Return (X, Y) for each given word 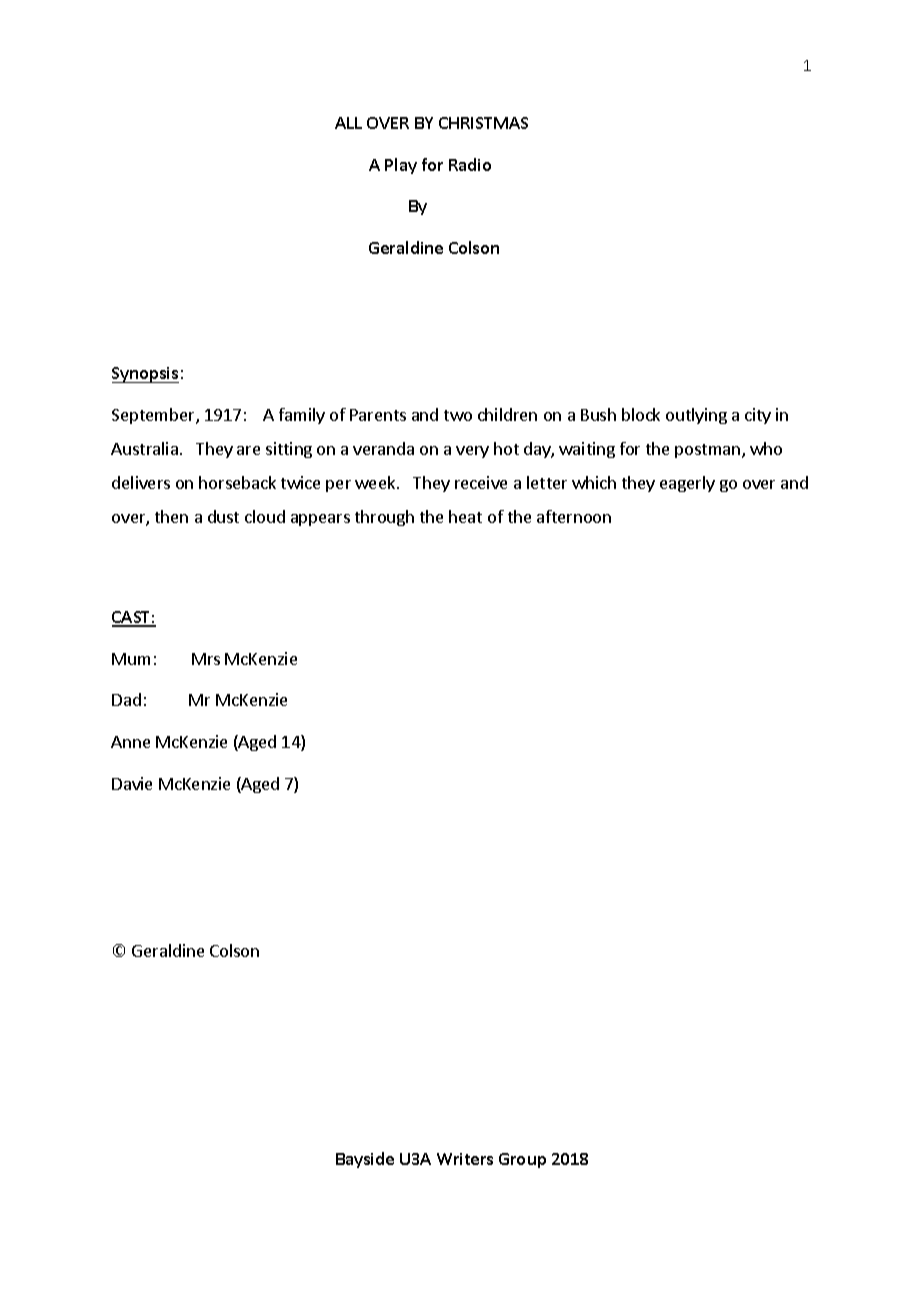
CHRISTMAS (483, 123)
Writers (465, 1159)
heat (465, 516)
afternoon (574, 516)
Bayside (365, 1160)
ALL (348, 123)
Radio (470, 164)
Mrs (206, 659)
